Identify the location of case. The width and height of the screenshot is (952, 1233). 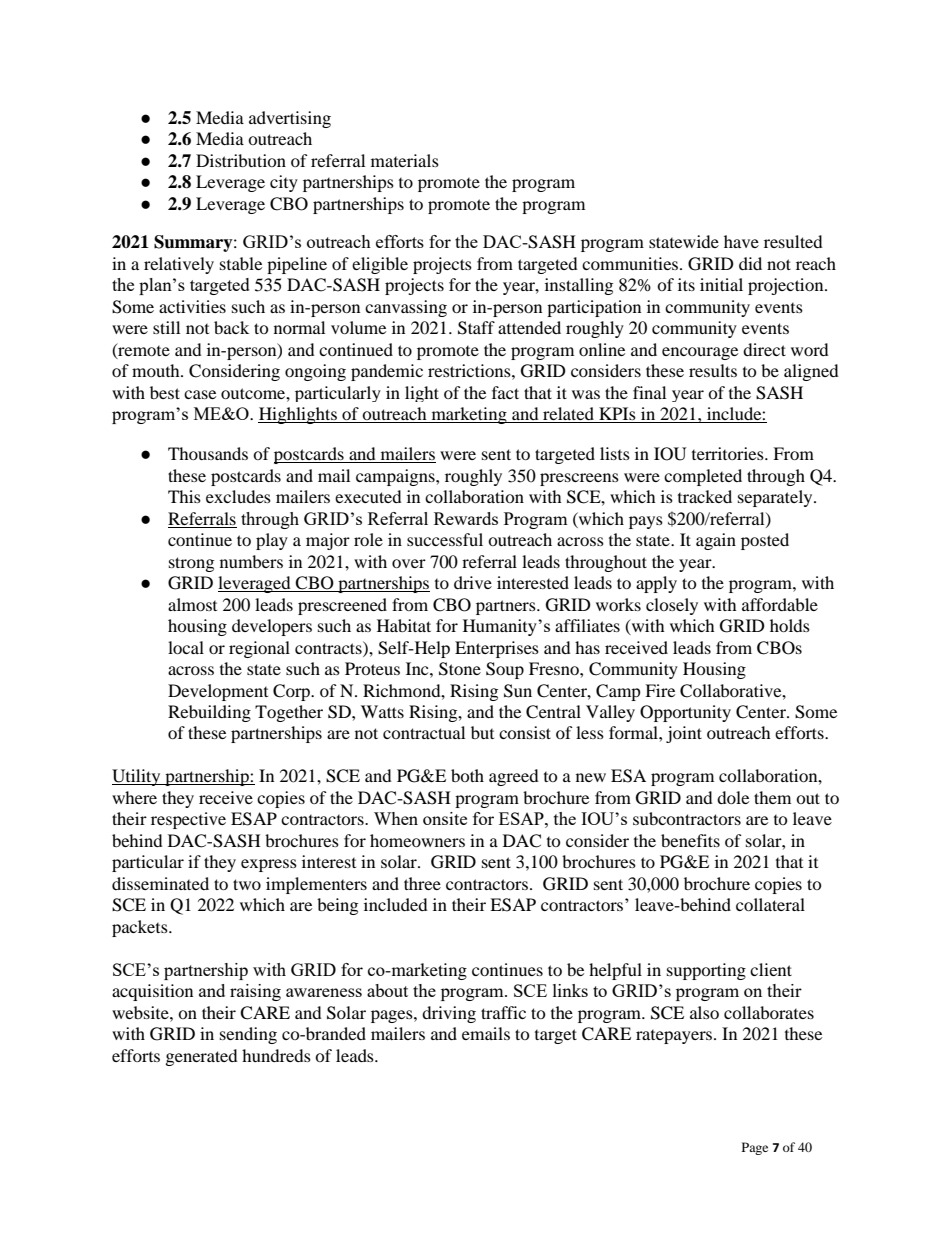
(200, 394).
